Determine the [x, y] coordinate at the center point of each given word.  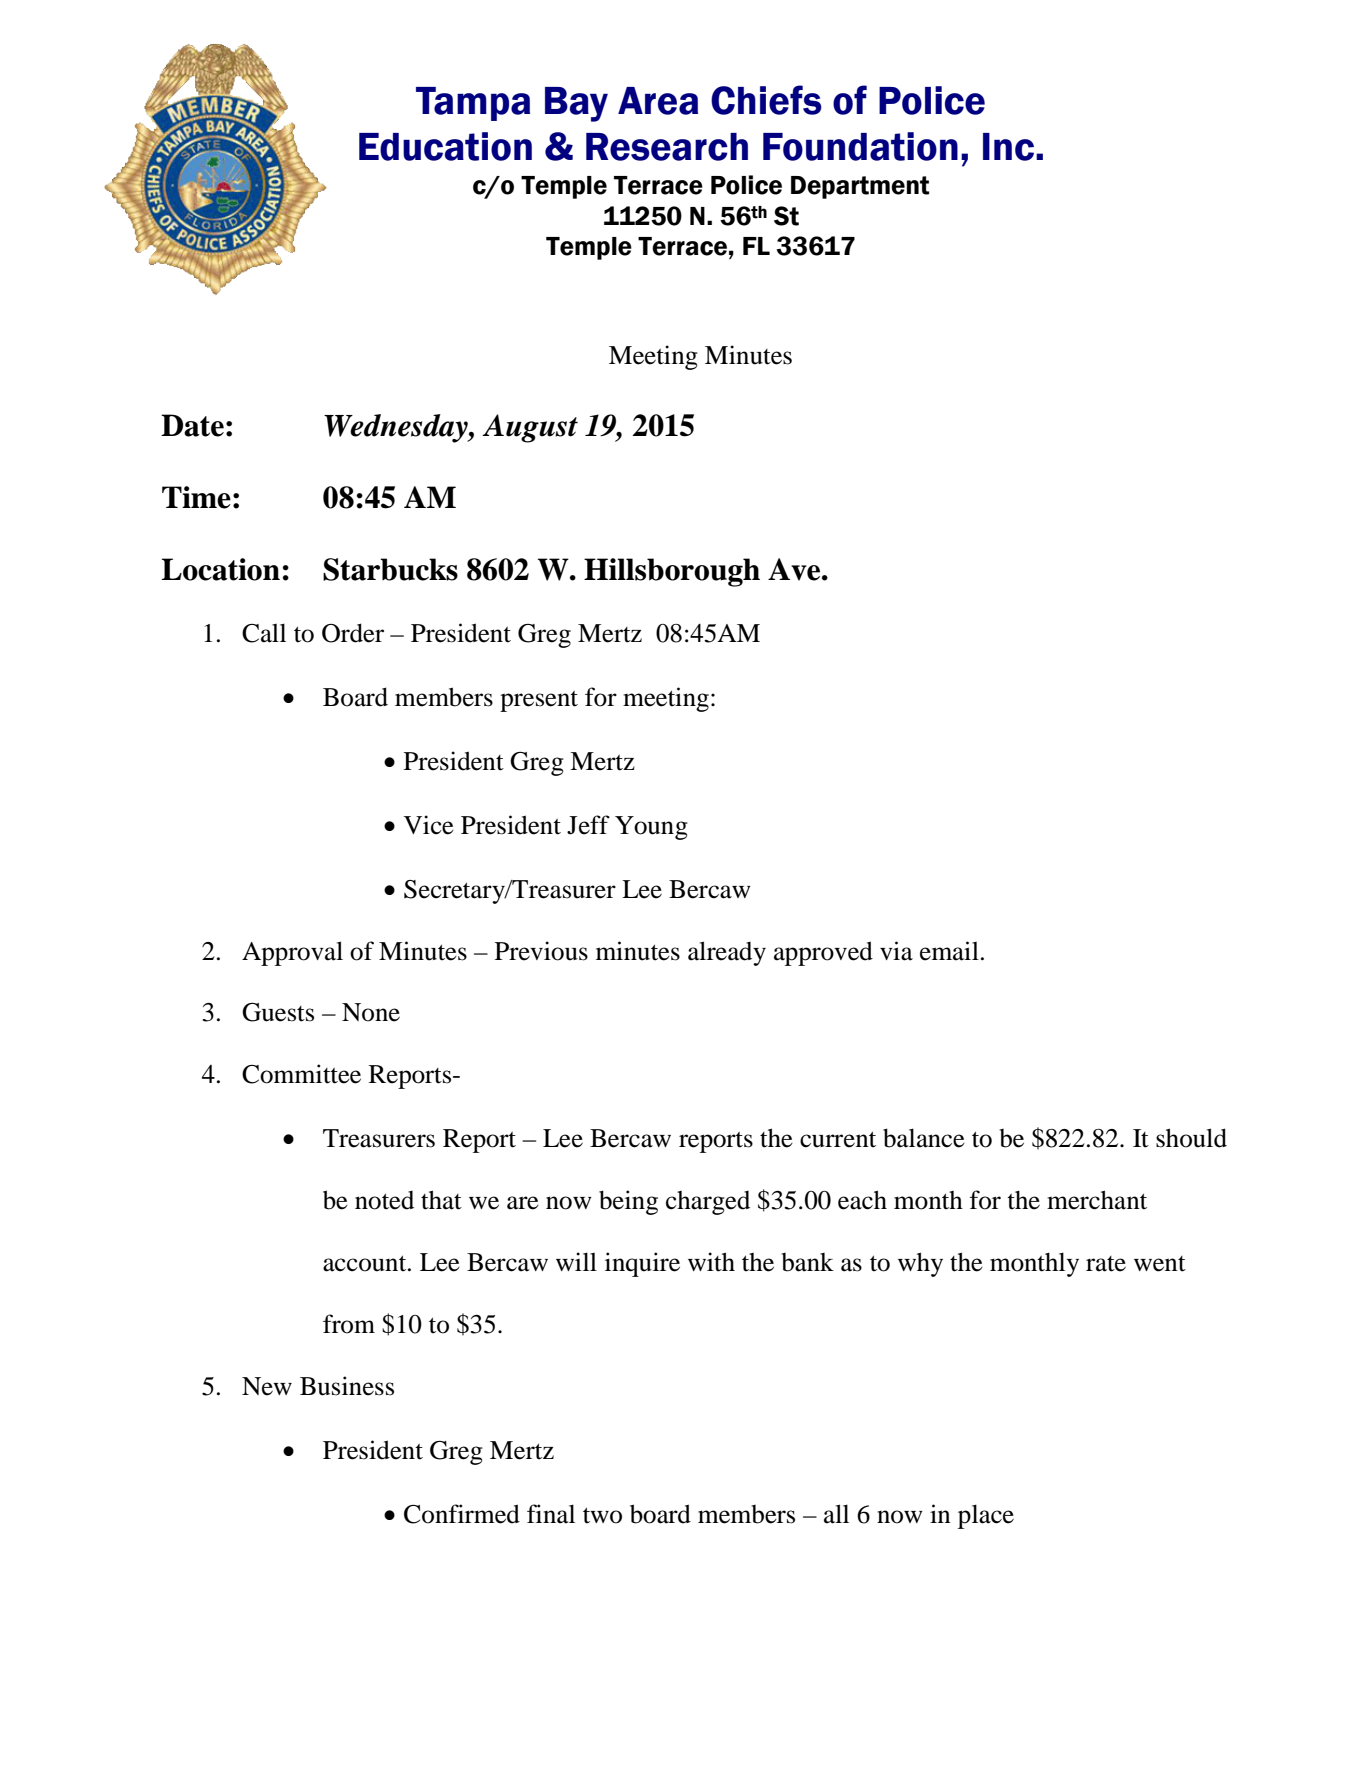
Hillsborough [672, 572]
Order [353, 633]
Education [445, 146]
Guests [278, 1012]
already [727, 953]
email [949, 951]
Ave [795, 569]
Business [347, 1386]
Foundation [860, 146]
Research [667, 147]
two [602, 1515]
